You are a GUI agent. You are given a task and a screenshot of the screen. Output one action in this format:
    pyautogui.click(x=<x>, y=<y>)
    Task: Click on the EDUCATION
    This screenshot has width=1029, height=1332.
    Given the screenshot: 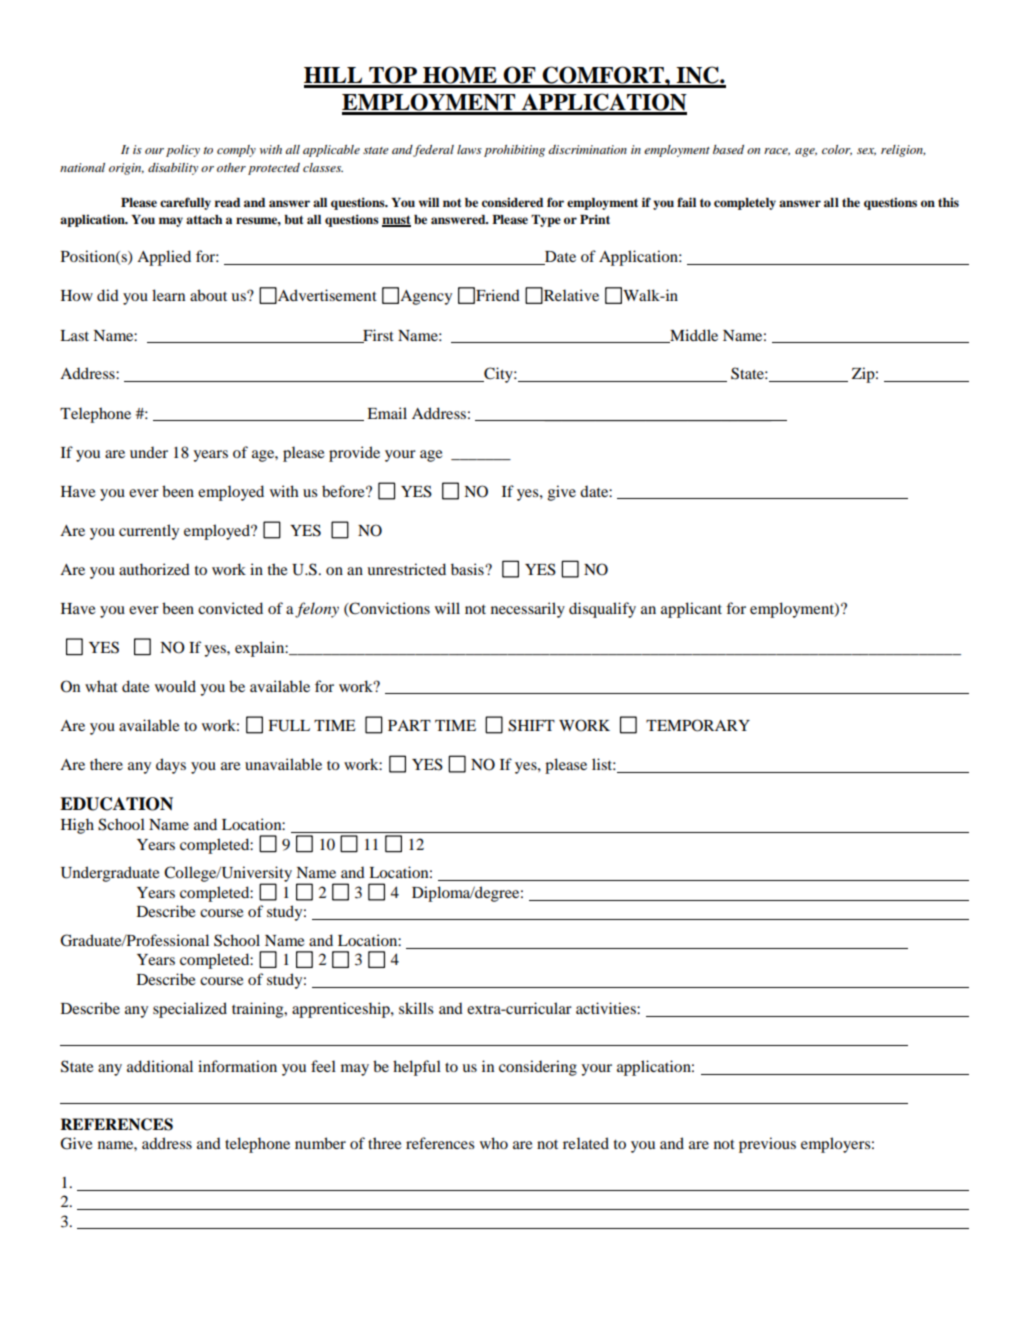 What is the action you would take?
    pyautogui.click(x=116, y=804)
